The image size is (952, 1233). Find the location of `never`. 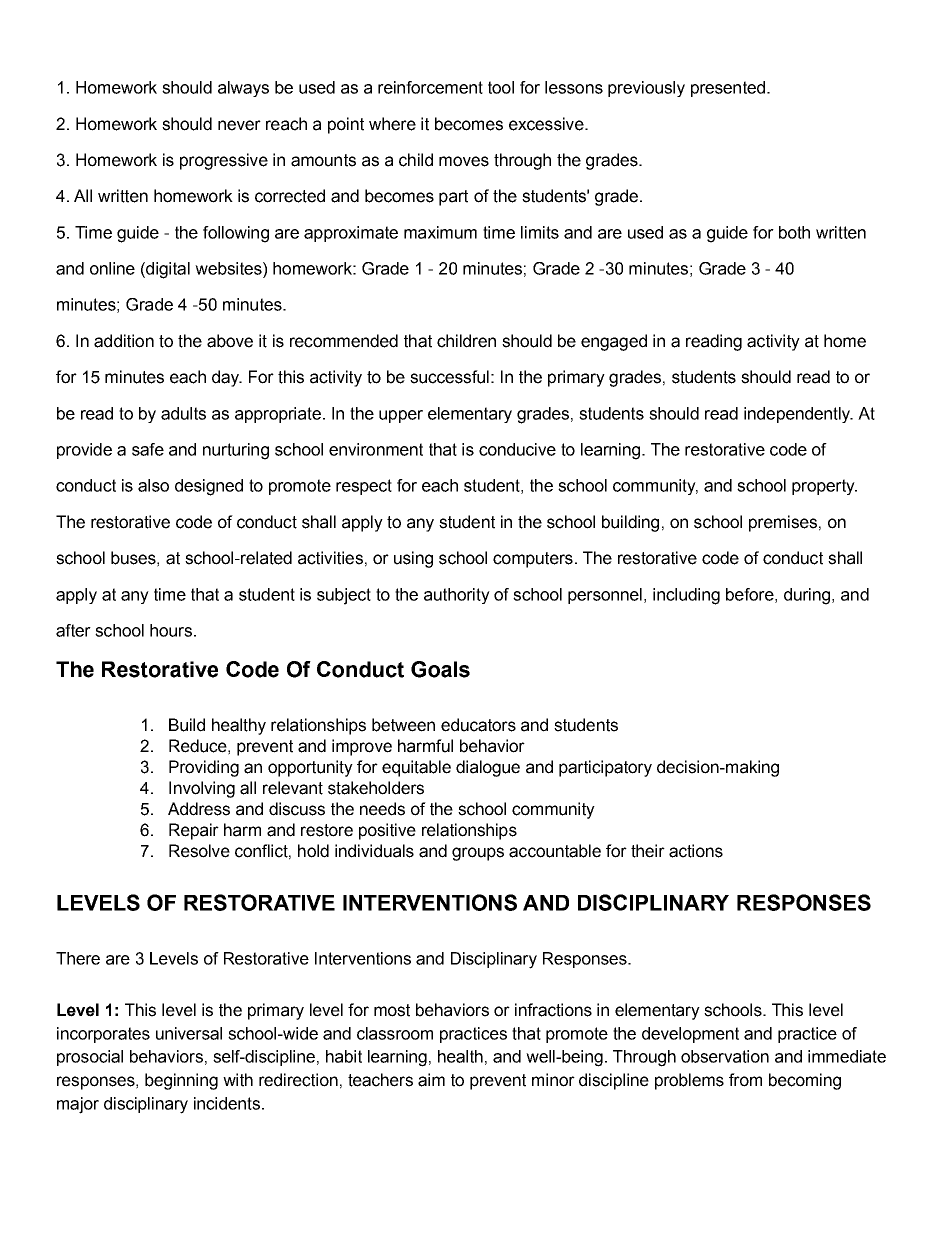

never is located at coordinates (239, 125).
